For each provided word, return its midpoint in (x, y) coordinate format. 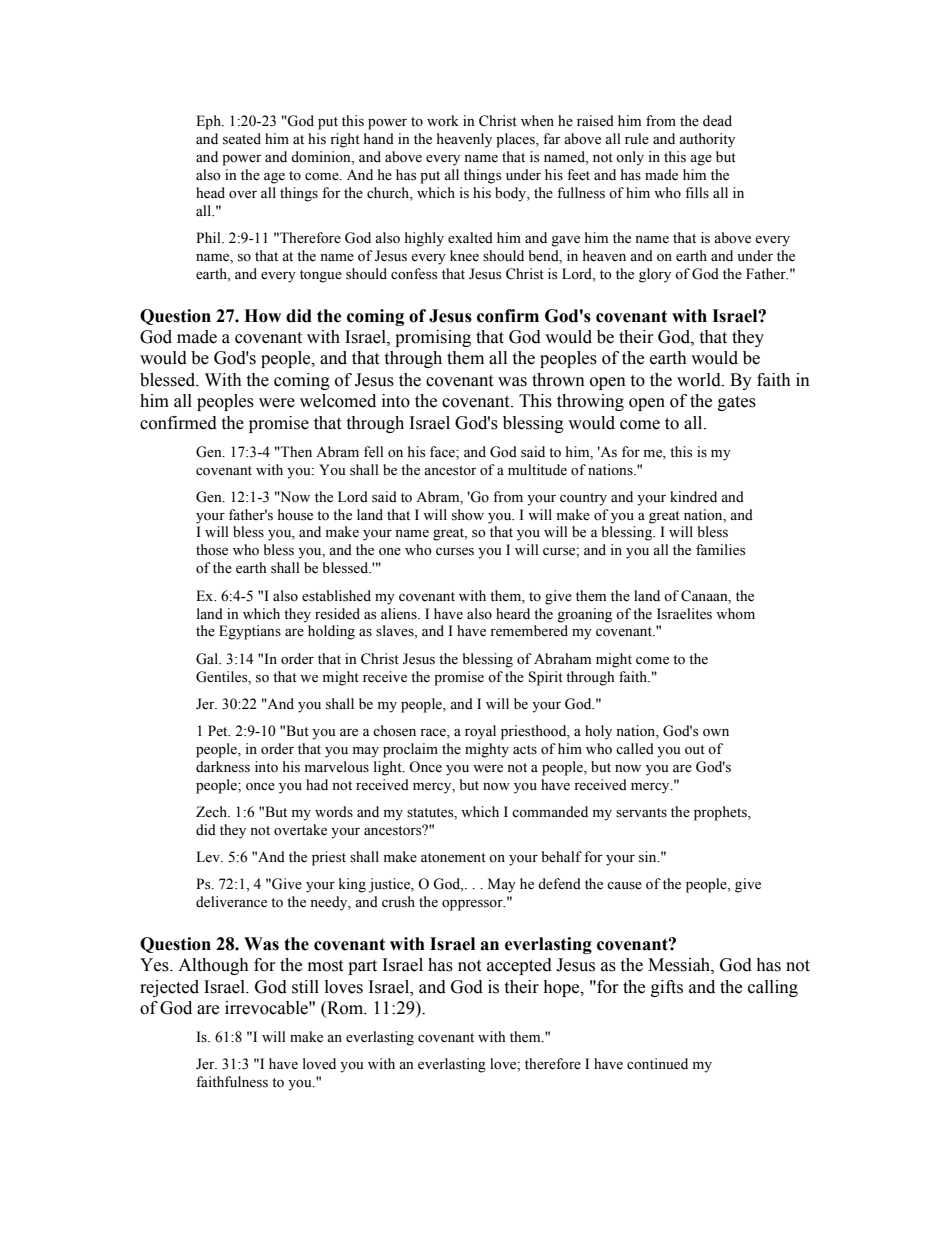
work (443, 121)
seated (242, 139)
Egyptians (250, 632)
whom (735, 613)
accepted (519, 966)
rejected (169, 988)
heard (513, 614)
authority (707, 140)
